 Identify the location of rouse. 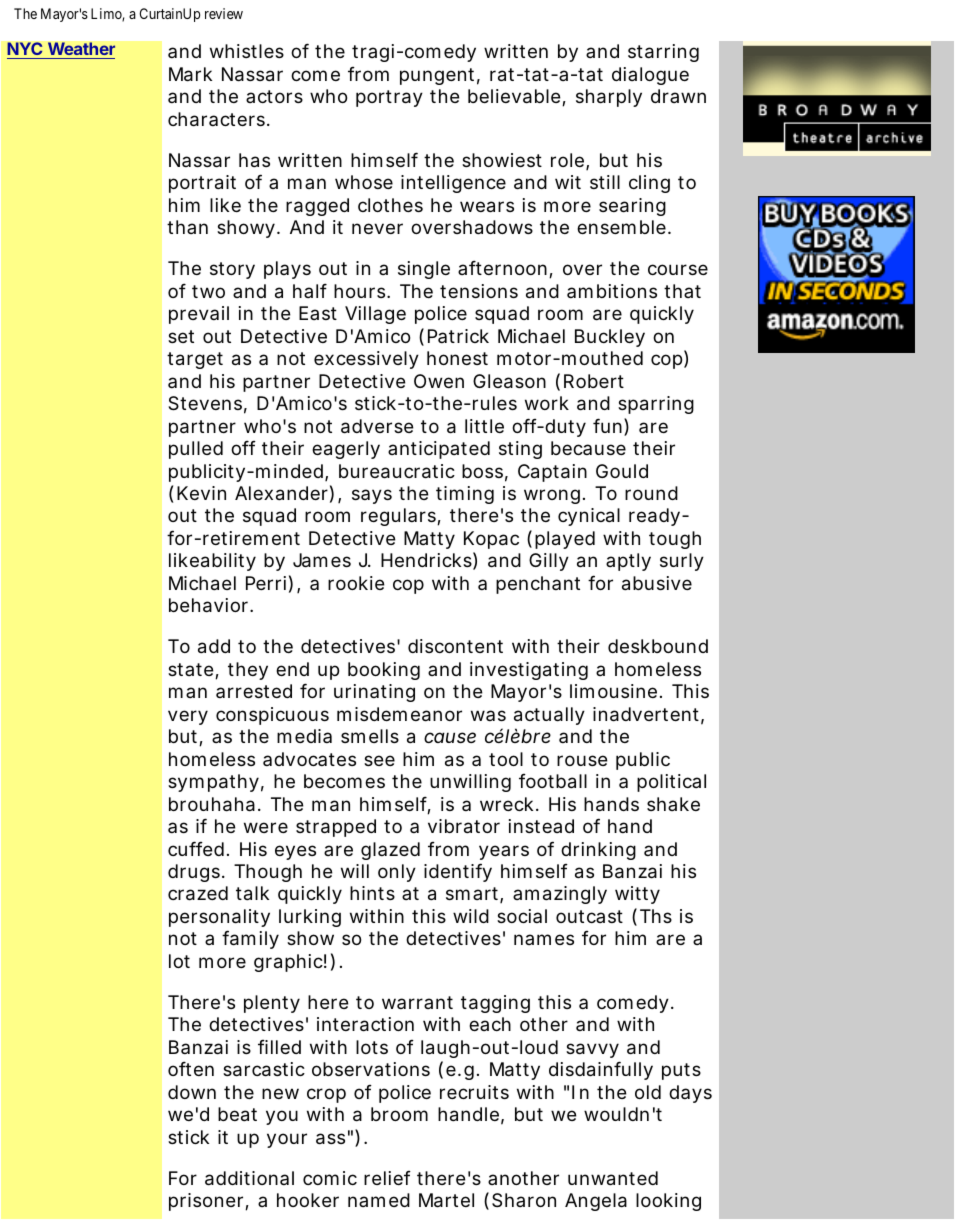
(582, 760).
